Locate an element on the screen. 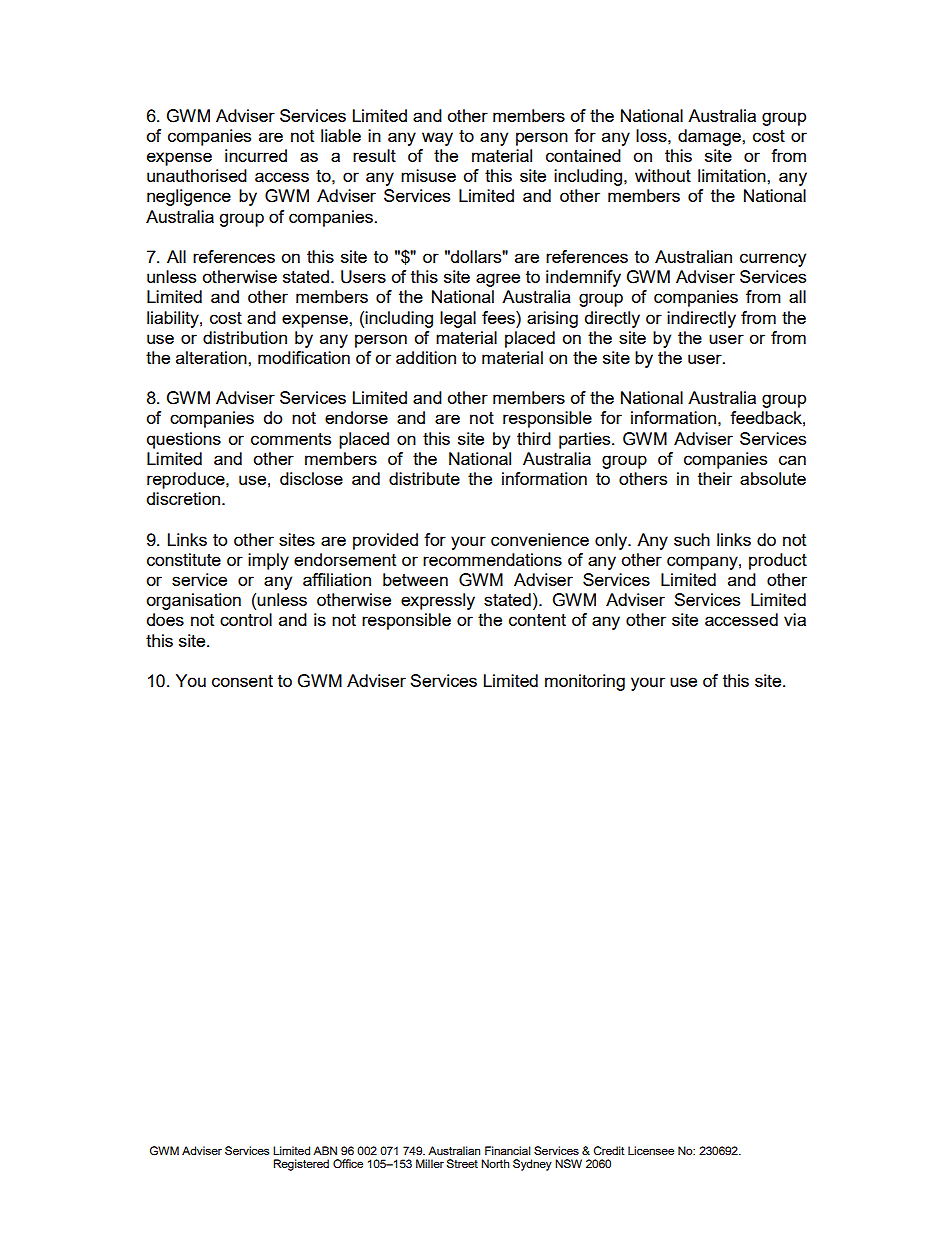 This screenshot has width=952, height=1233. incurred is located at coordinates (256, 155).
